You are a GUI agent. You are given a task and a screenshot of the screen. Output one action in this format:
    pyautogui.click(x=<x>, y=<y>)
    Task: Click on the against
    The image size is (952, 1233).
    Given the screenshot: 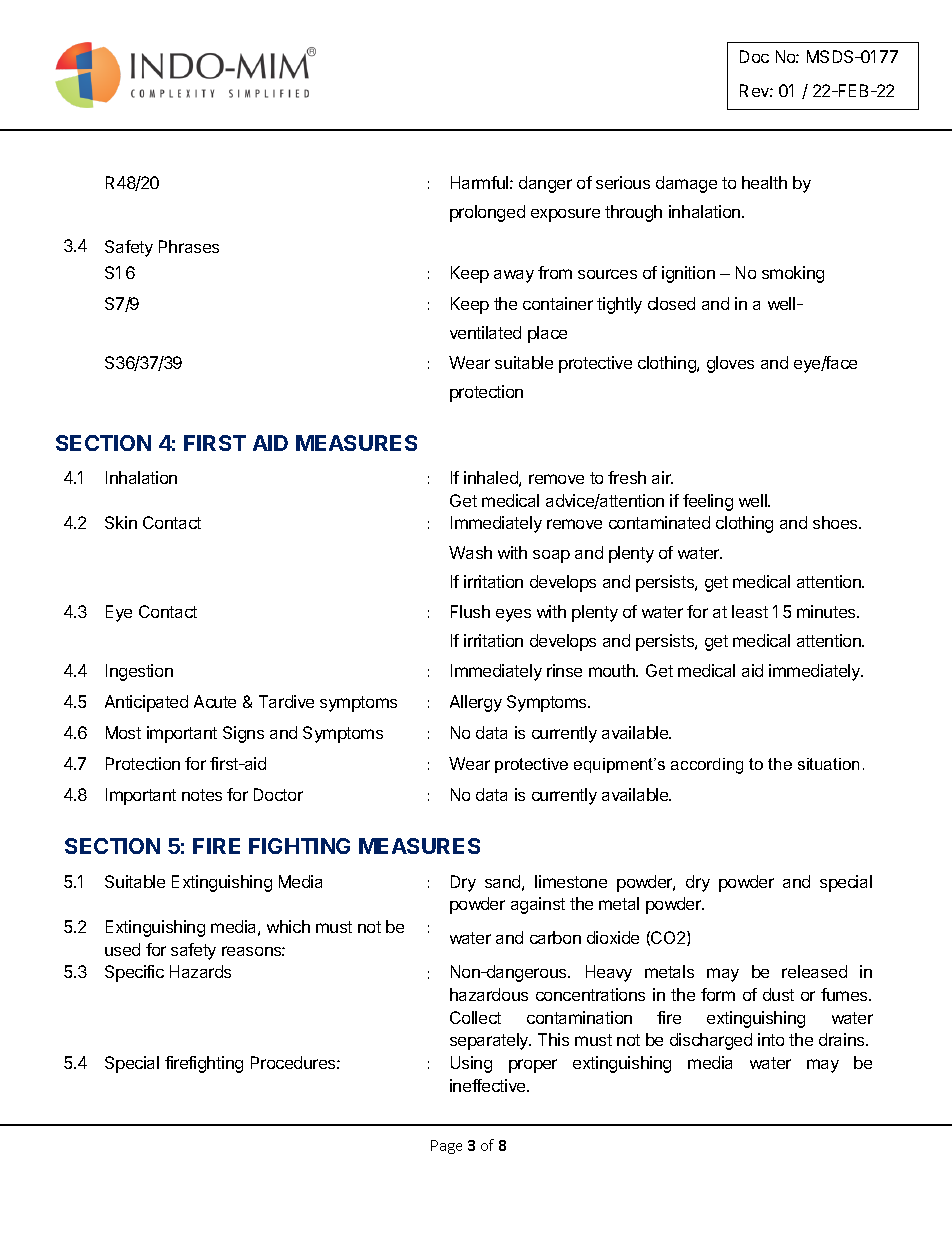 What is the action you would take?
    pyautogui.click(x=538, y=905)
